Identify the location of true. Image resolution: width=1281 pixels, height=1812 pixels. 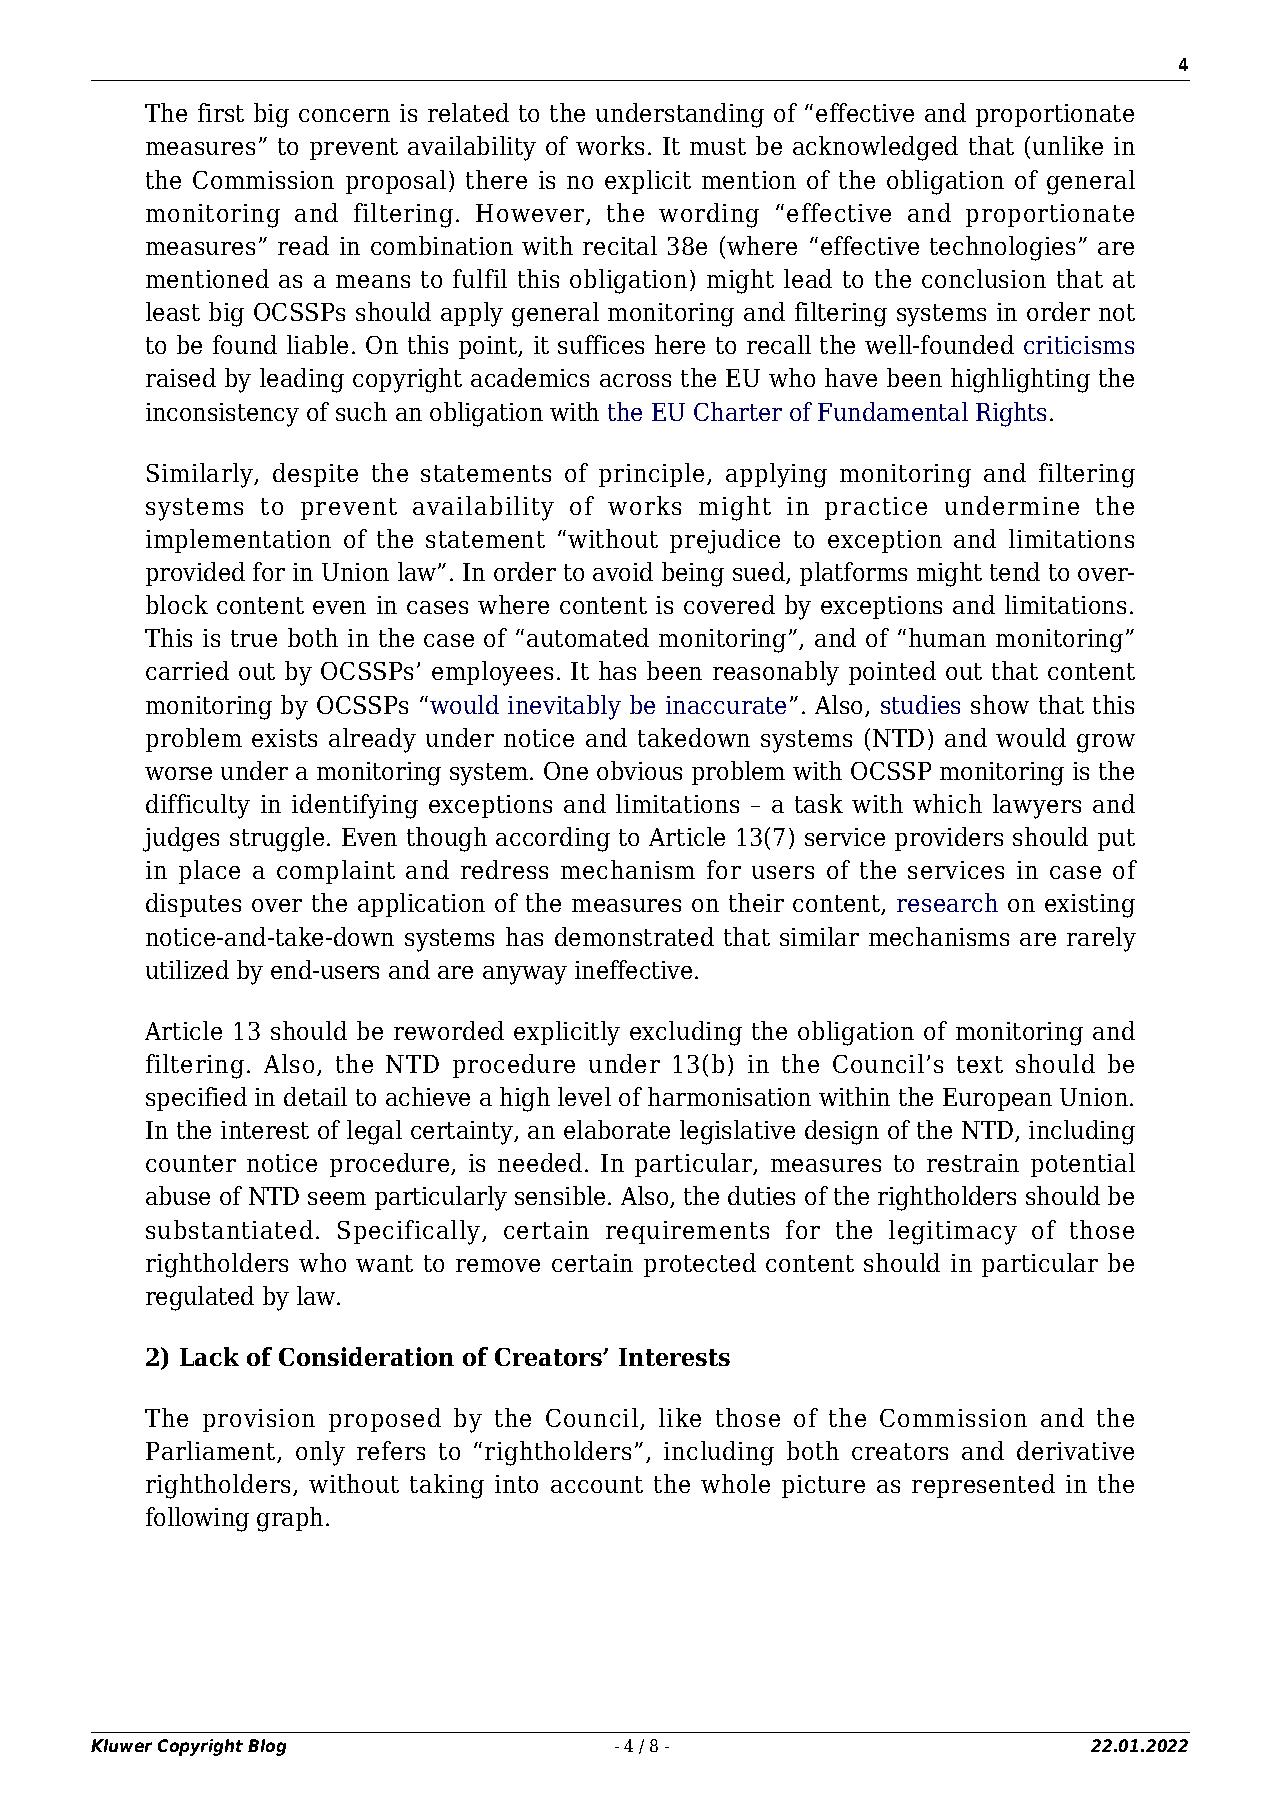
(254, 638).
